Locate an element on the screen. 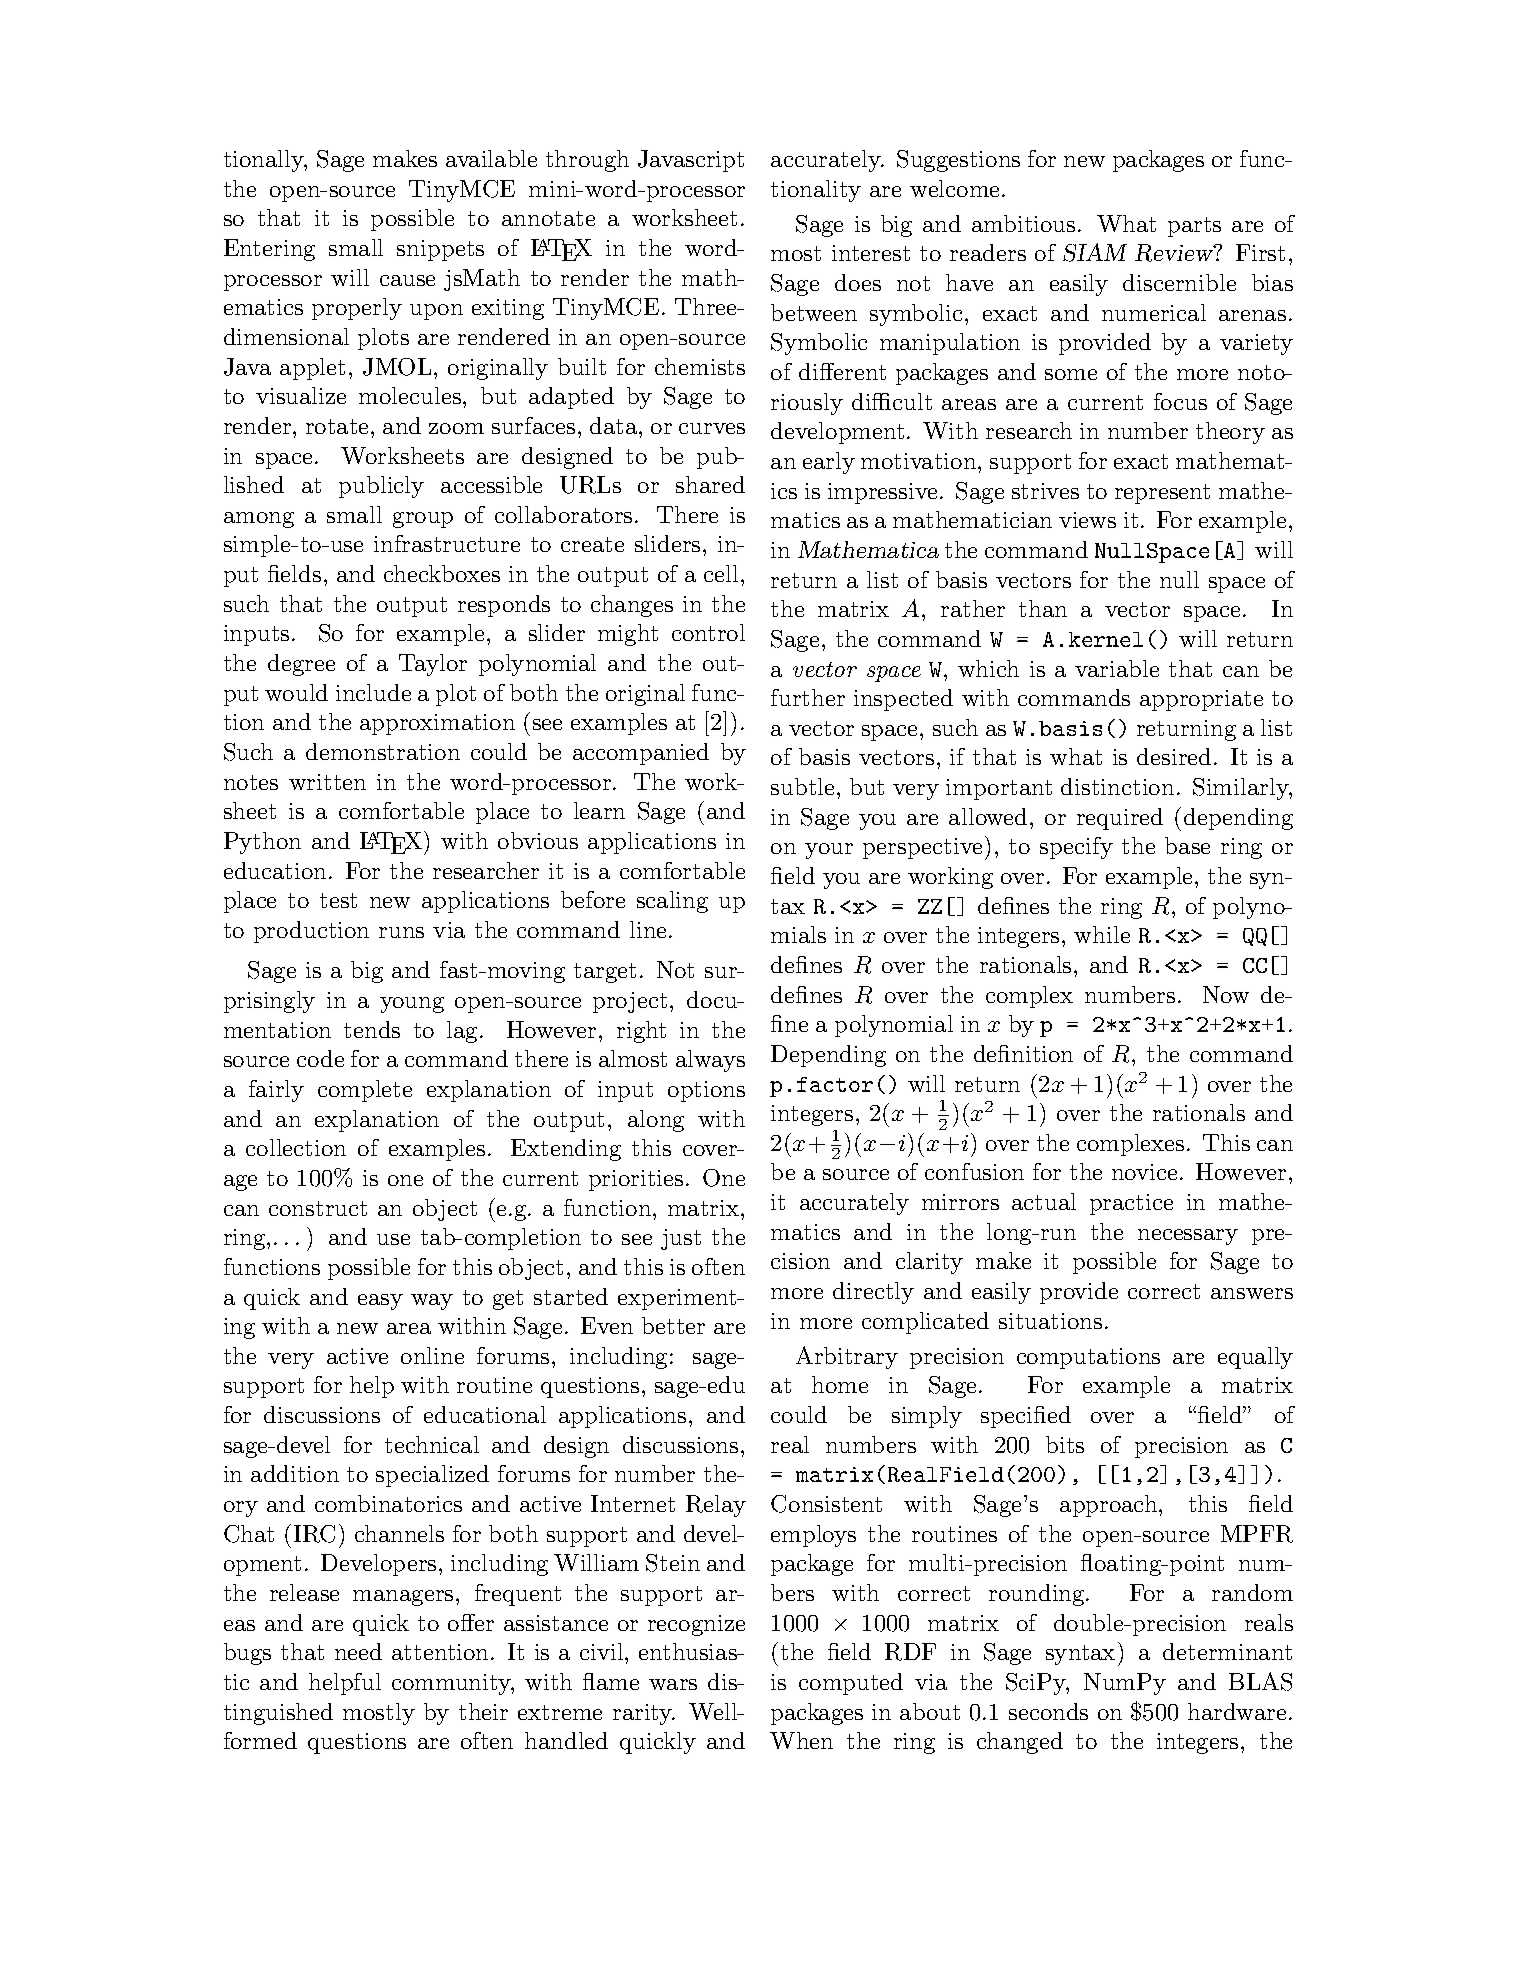  When is located at coordinates (801, 1740).
